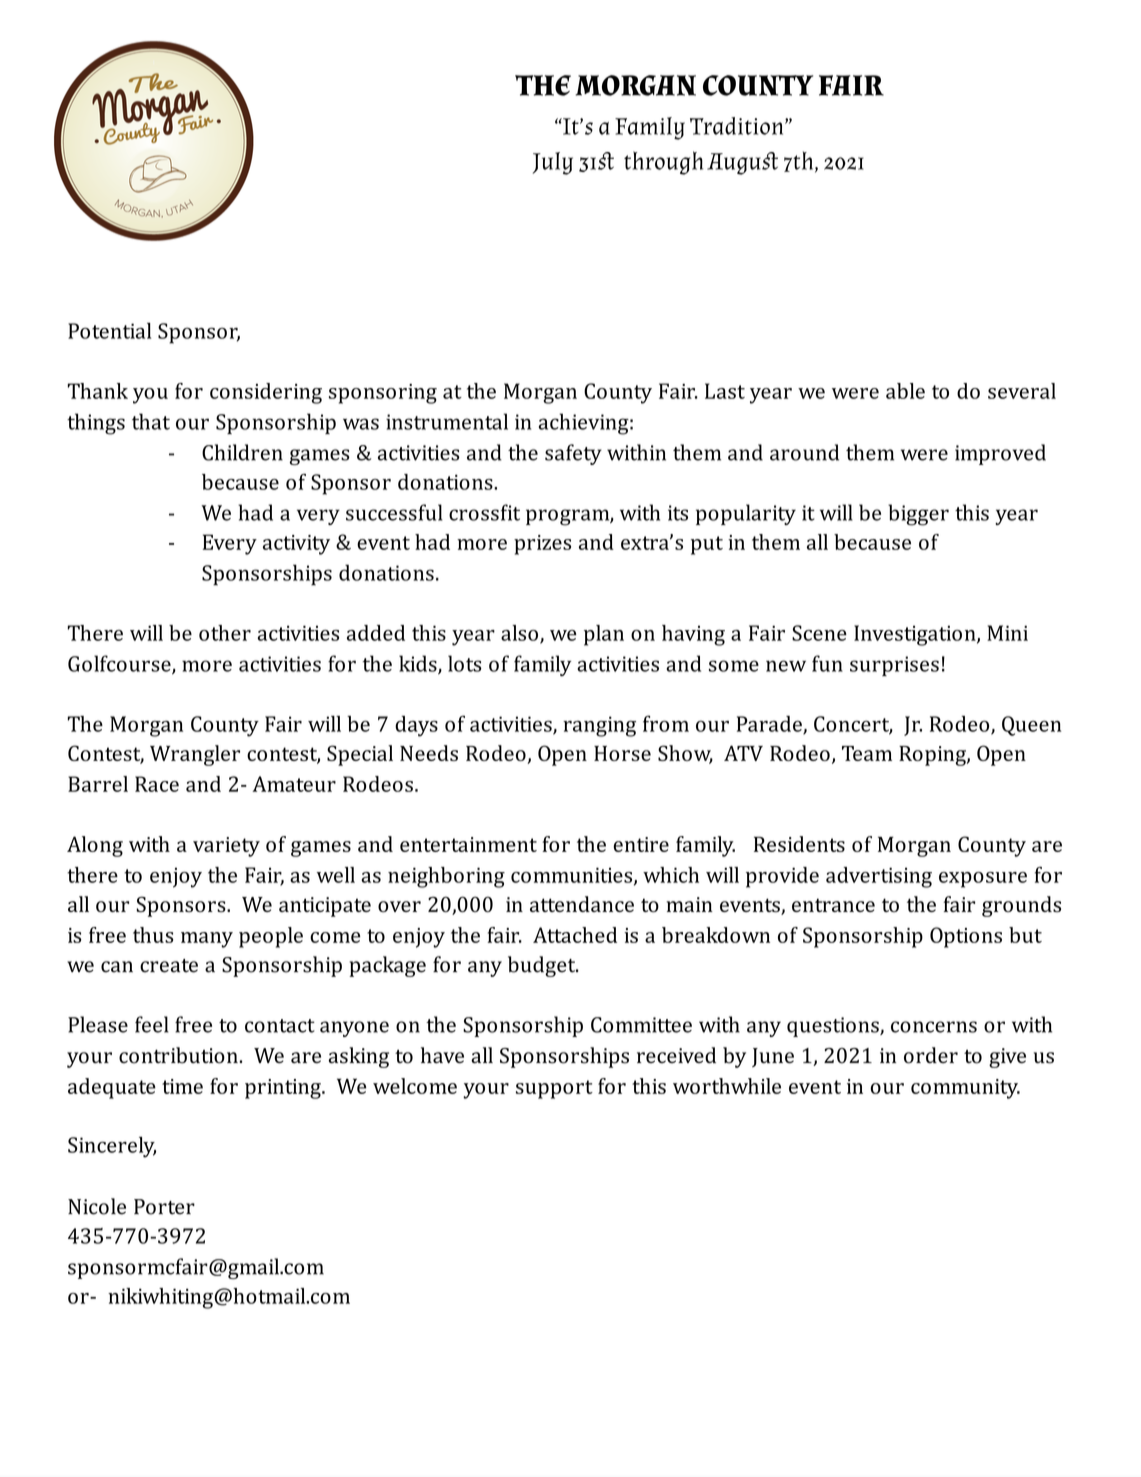  Describe the element at coordinates (225, 633) in the document. I see `other` at that location.
